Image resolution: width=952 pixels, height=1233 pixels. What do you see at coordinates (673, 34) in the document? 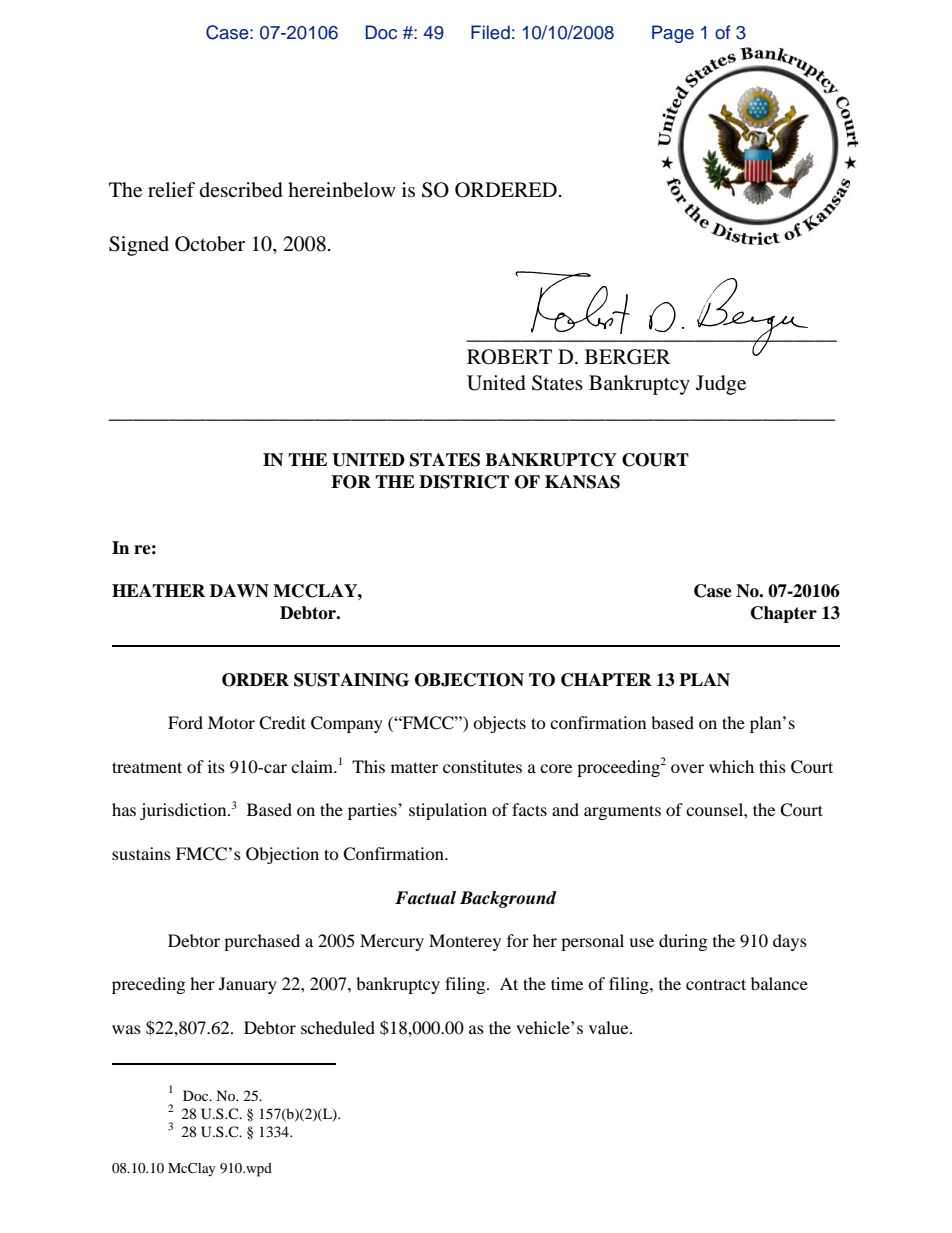
I see `Page` at bounding box center [673, 34].
